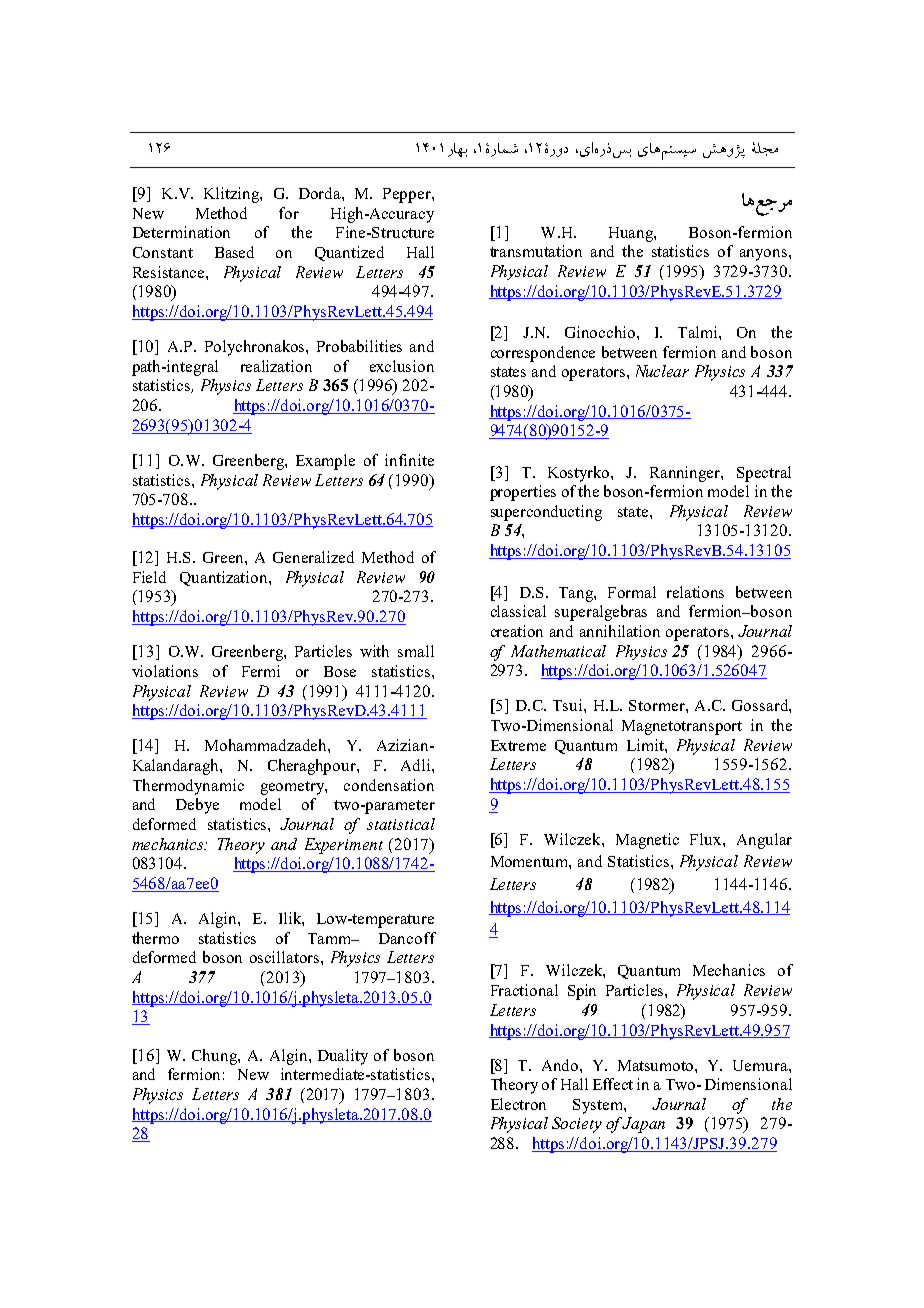  I want to click on Extreme, so click(518, 745).
